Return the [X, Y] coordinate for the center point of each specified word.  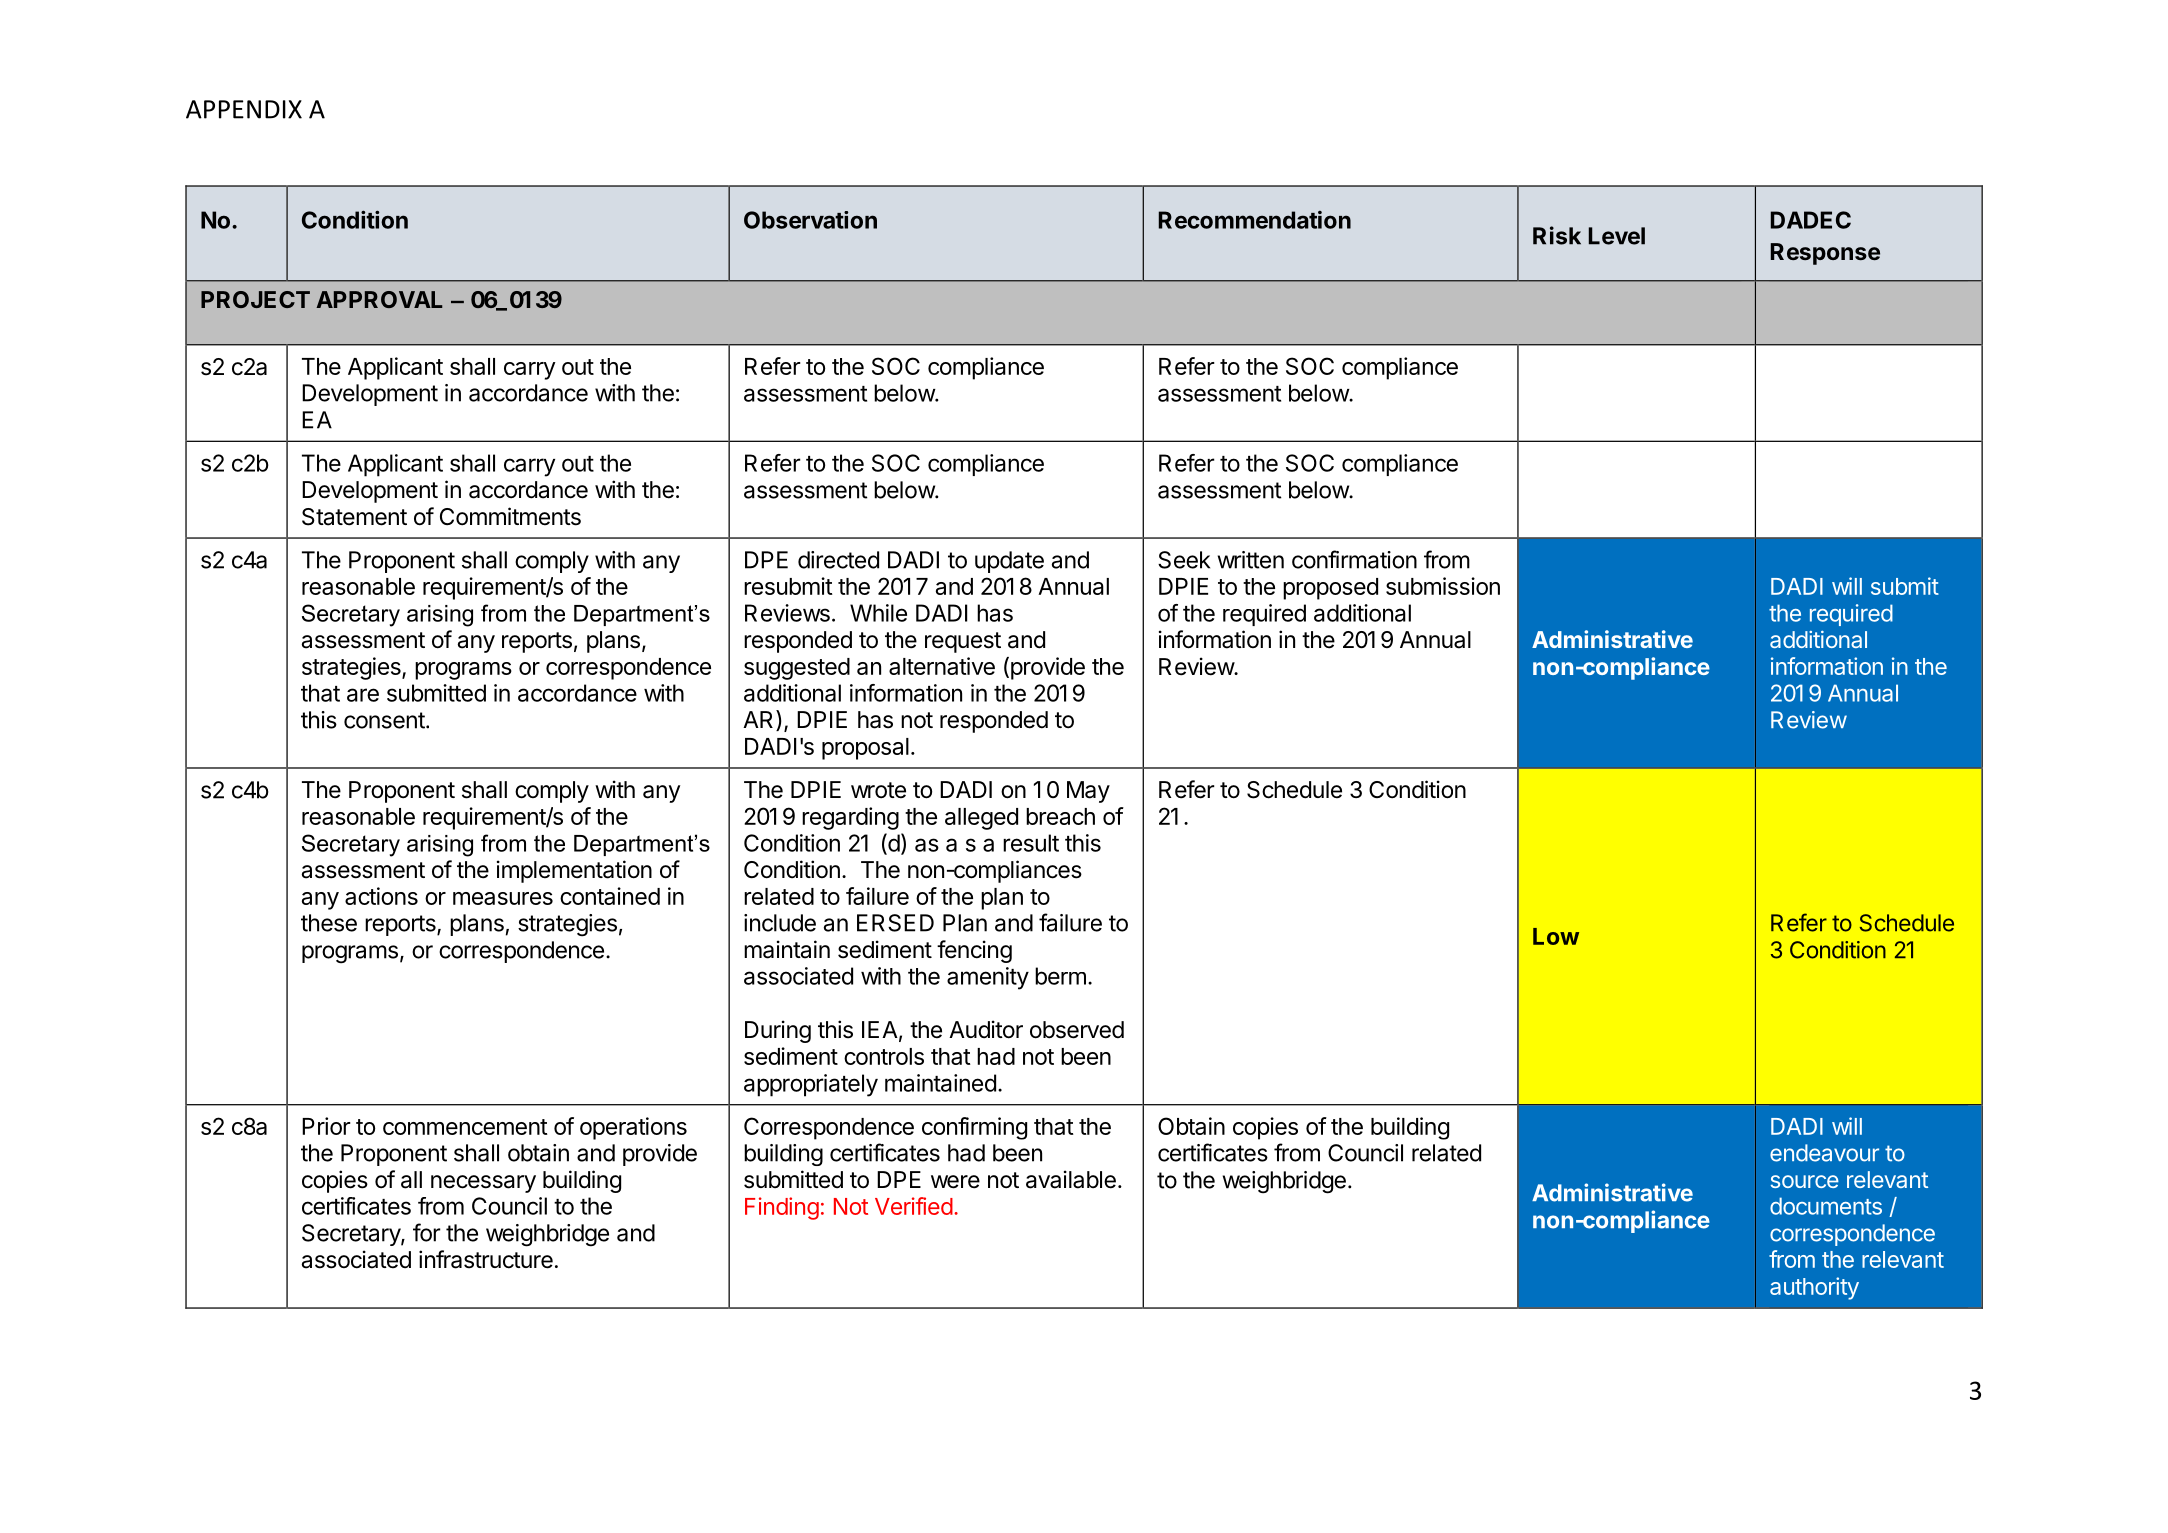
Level [1617, 236]
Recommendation [1255, 220]
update [1009, 562]
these [329, 923]
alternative [942, 666]
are [363, 695]
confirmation [1354, 559]
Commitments [510, 516]
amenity [988, 978]
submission [1443, 586]
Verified [914, 1206]
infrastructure [486, 1259]
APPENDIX [244, 109]
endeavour [1824, 1153]
